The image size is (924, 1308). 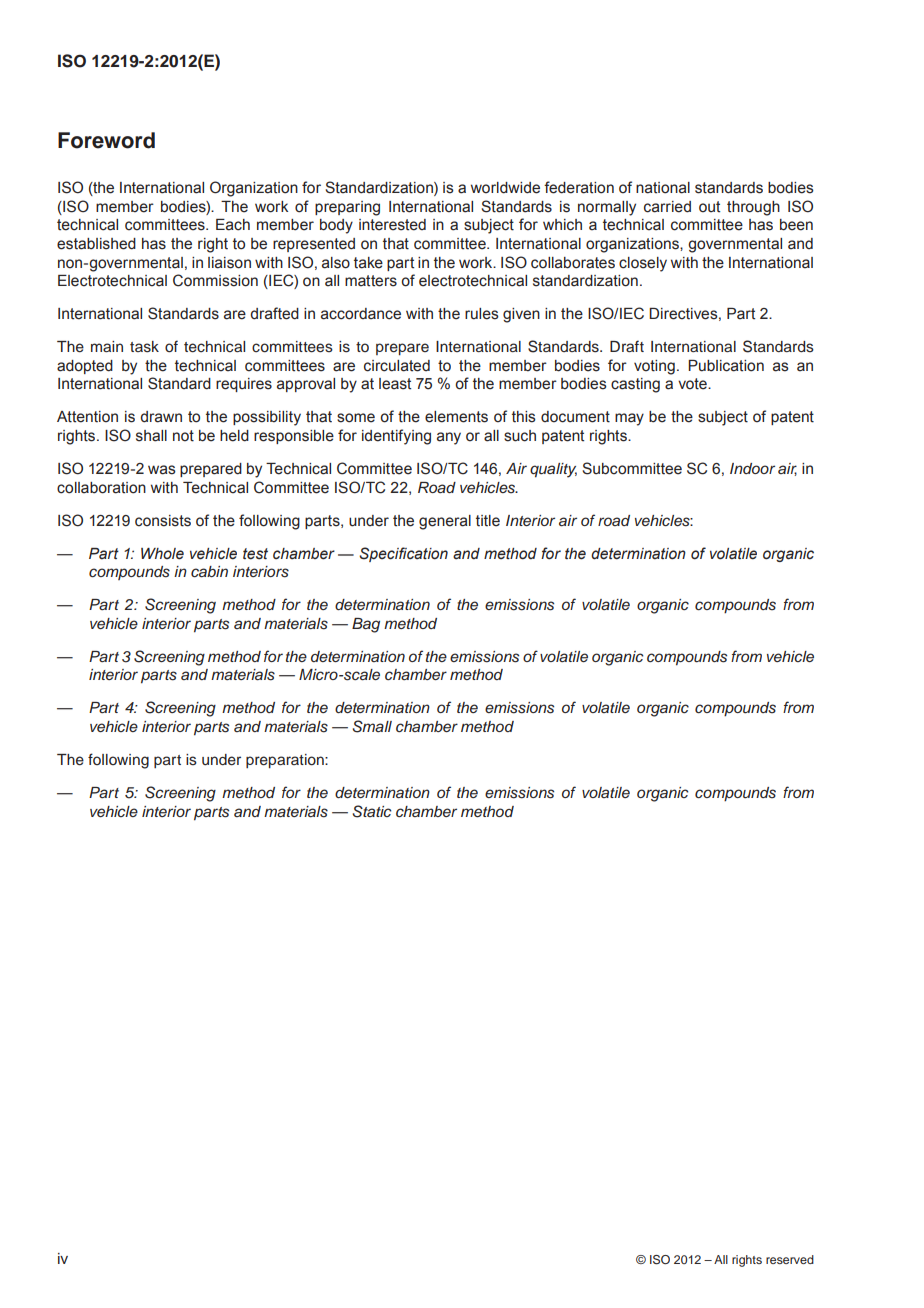 I want to click on test, so click(x=255, y=554).
